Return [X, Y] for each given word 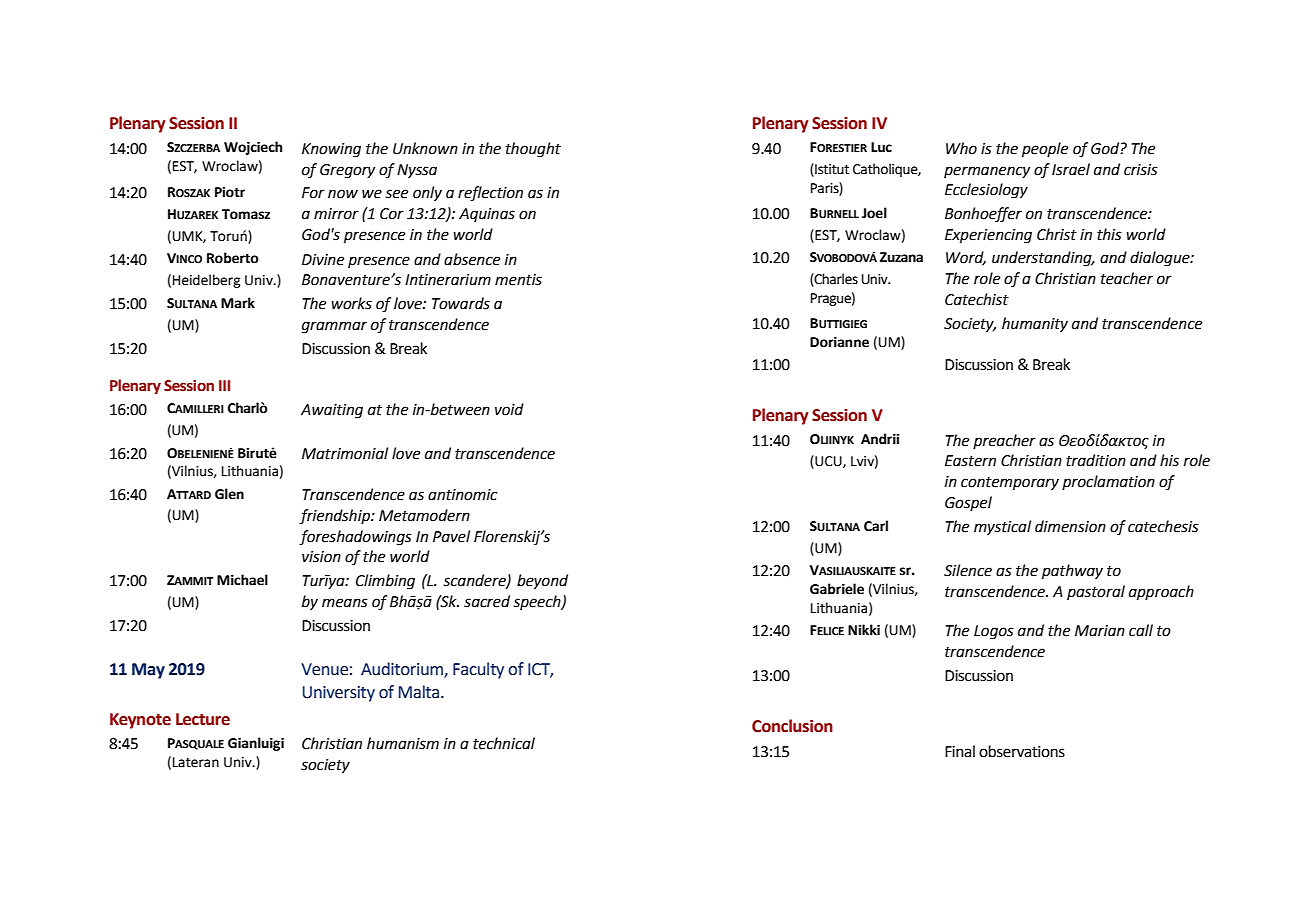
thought [533, 150]
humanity [1035, 324]
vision [321, 557]
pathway [1072, 571]
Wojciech [253, 148]
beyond [542, 582]
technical [504, 743]
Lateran [196, 762]
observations [1022, 751]
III [224, 385]
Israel [1071, 169]
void [509, 409]
